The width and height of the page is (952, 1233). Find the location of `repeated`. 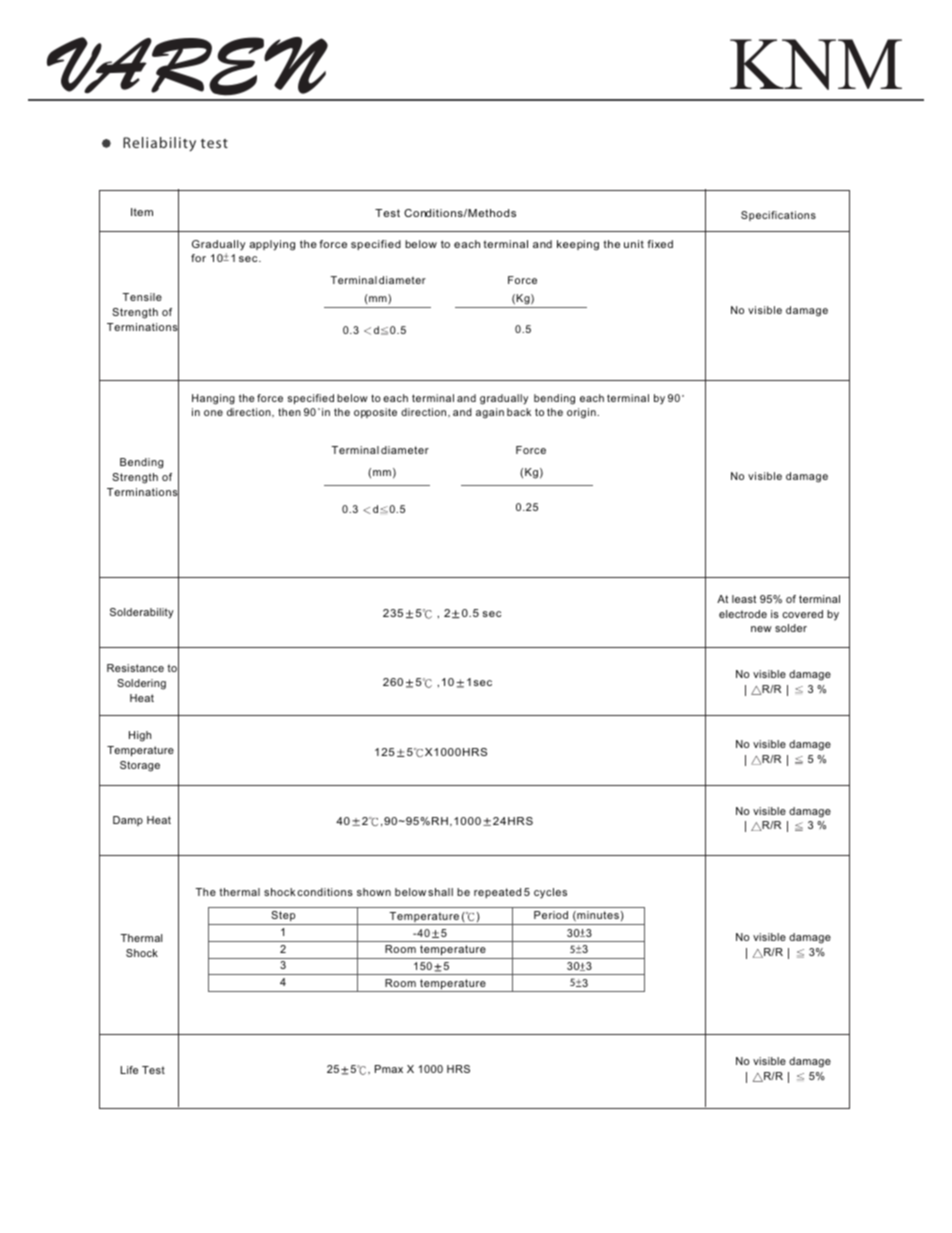

repeated is located at coordinates (497, 893).
